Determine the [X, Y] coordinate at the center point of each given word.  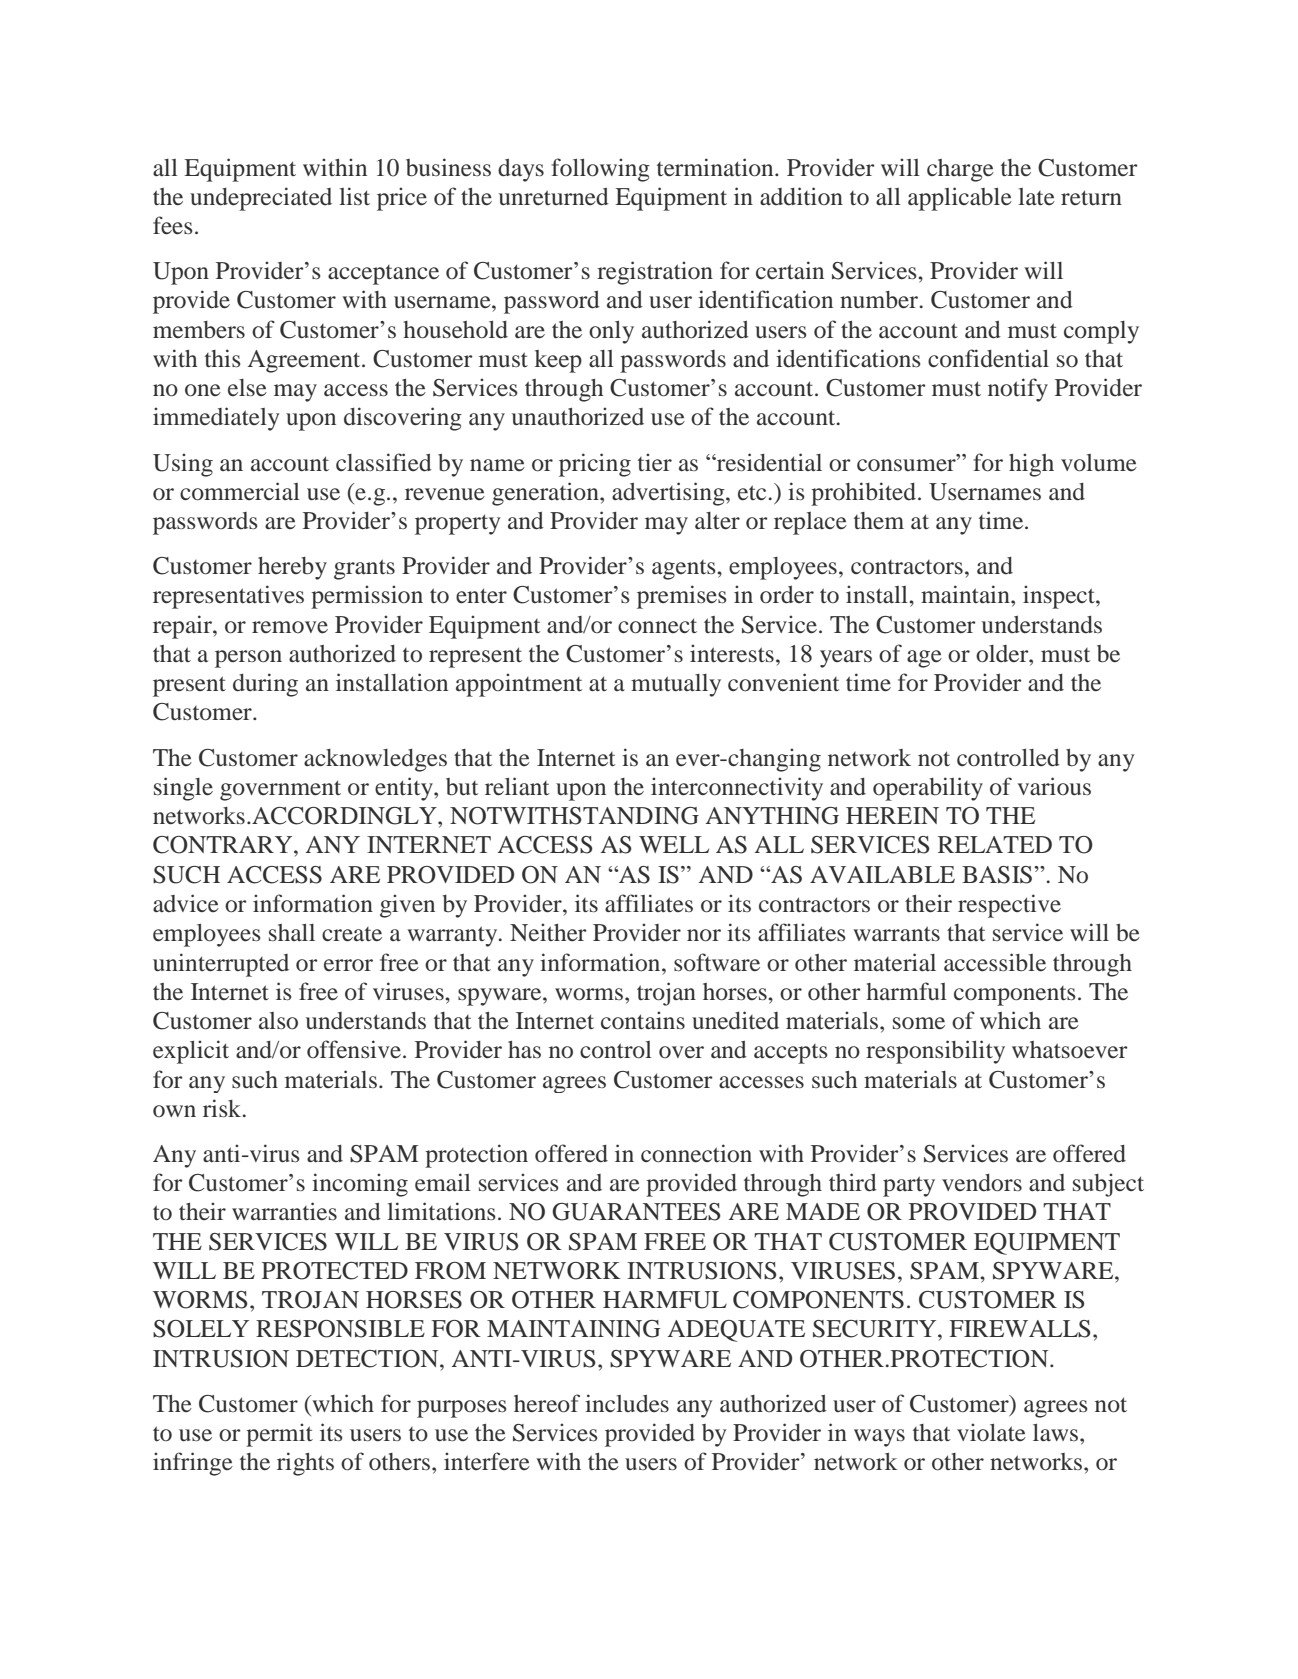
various [1054, 786]
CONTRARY [224, 845]
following [600, 170]
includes [627, 1403]
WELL [674, 844]
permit [279, 1435]
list [354, 196]
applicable [960, 199]
